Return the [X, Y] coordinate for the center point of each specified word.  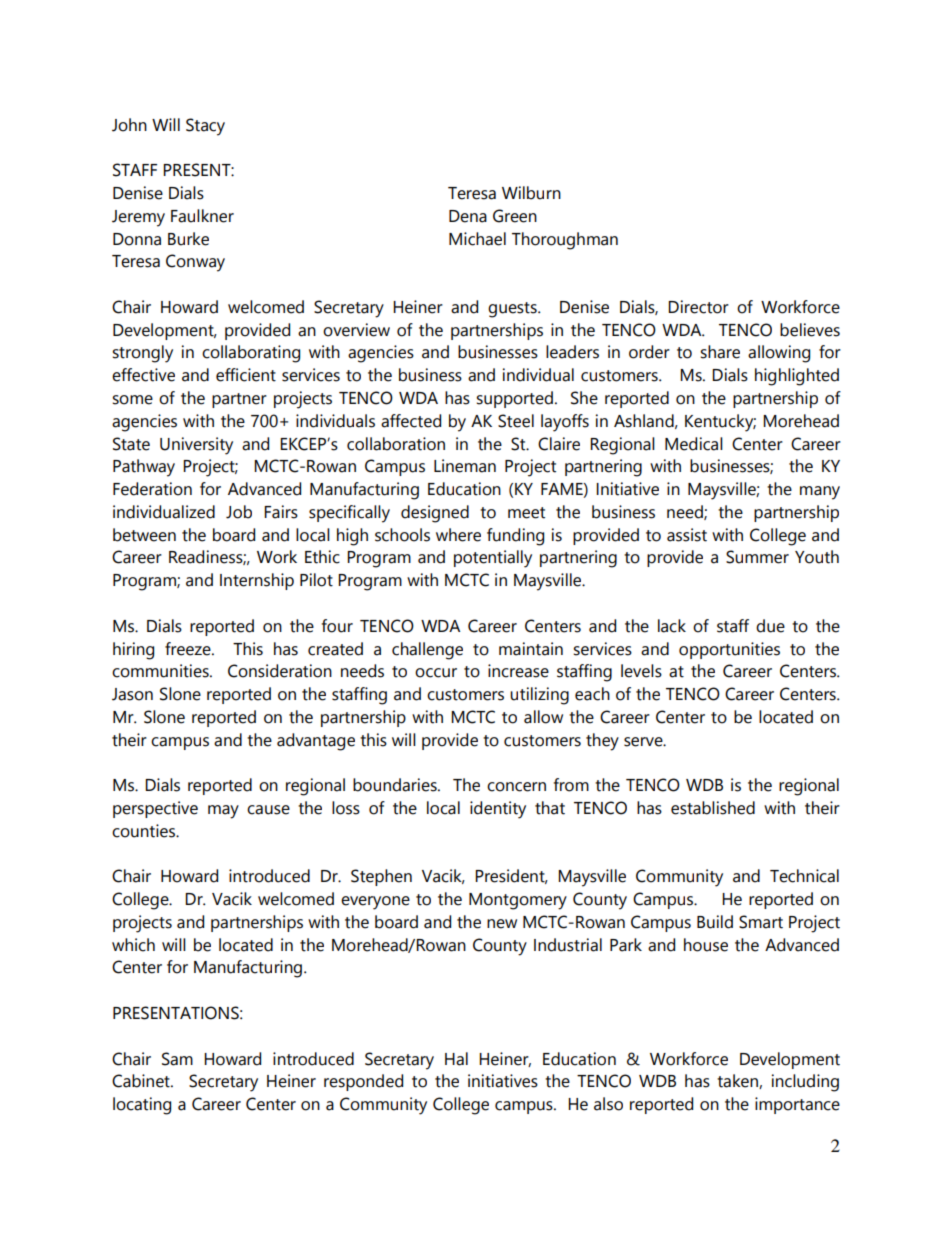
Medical [694, 444]
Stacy [205, 127]
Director [698, 307]
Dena [468, 216]
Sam [177, 1059]
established [713, 808]
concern [516, 787]
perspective [155, 809]
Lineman [465, 466]
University [196, 446]
